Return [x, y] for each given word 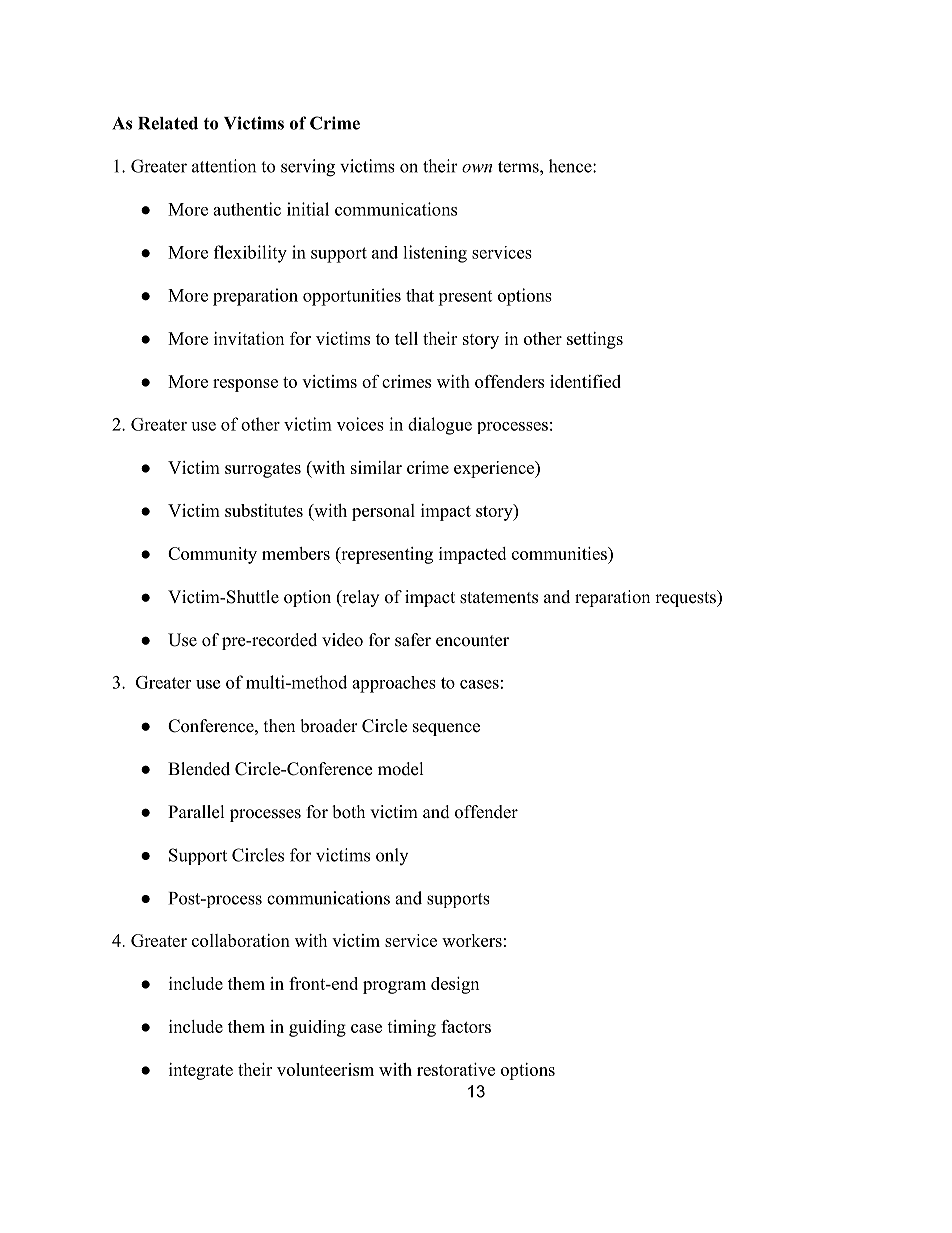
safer [413, 640]
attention [224, 166]
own [477, 168]
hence [571, 166]
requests [686, 598]
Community [212, 555]
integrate [201, 1071]
